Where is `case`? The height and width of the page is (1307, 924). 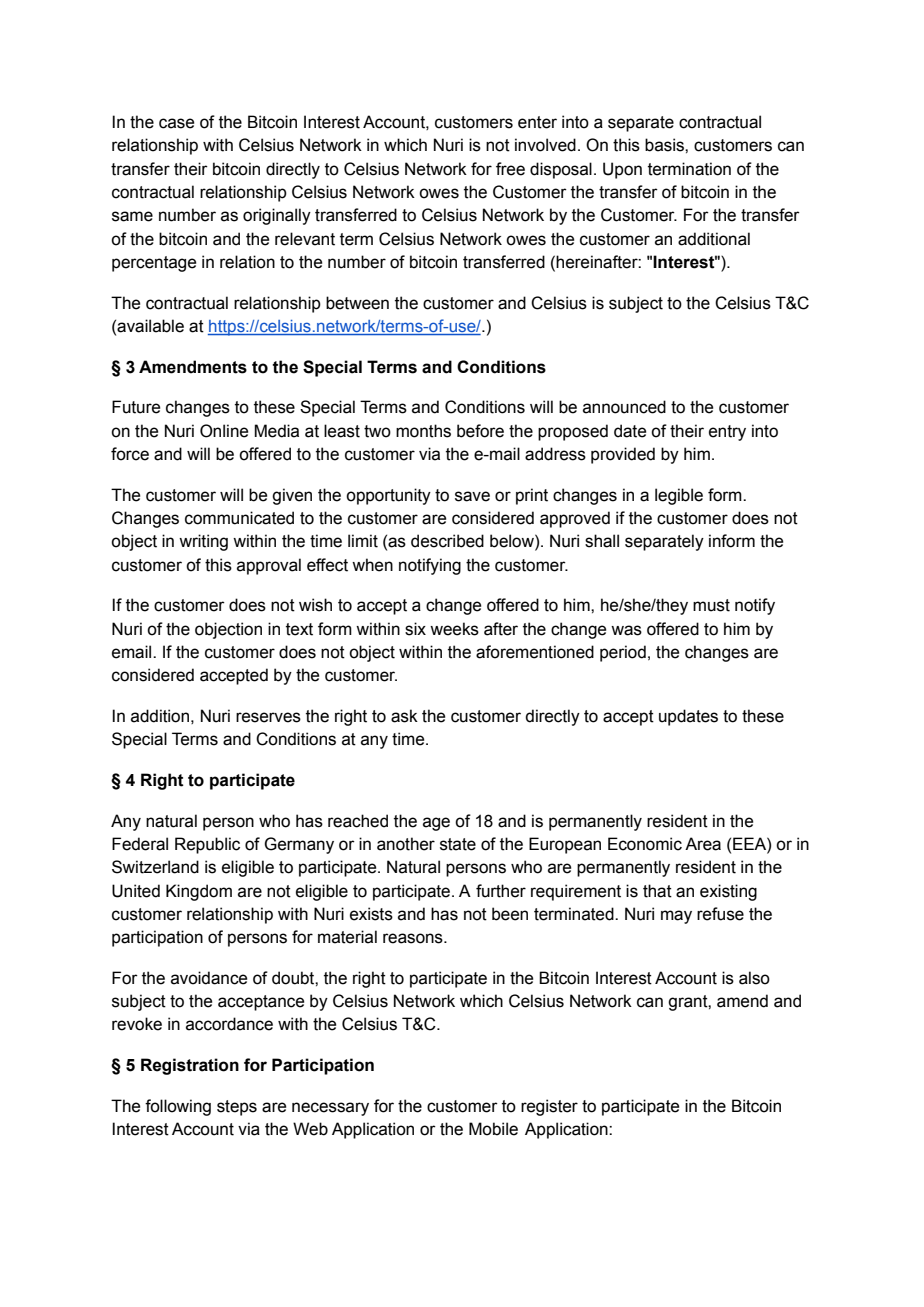
case is located at coordinates (176, 123).
